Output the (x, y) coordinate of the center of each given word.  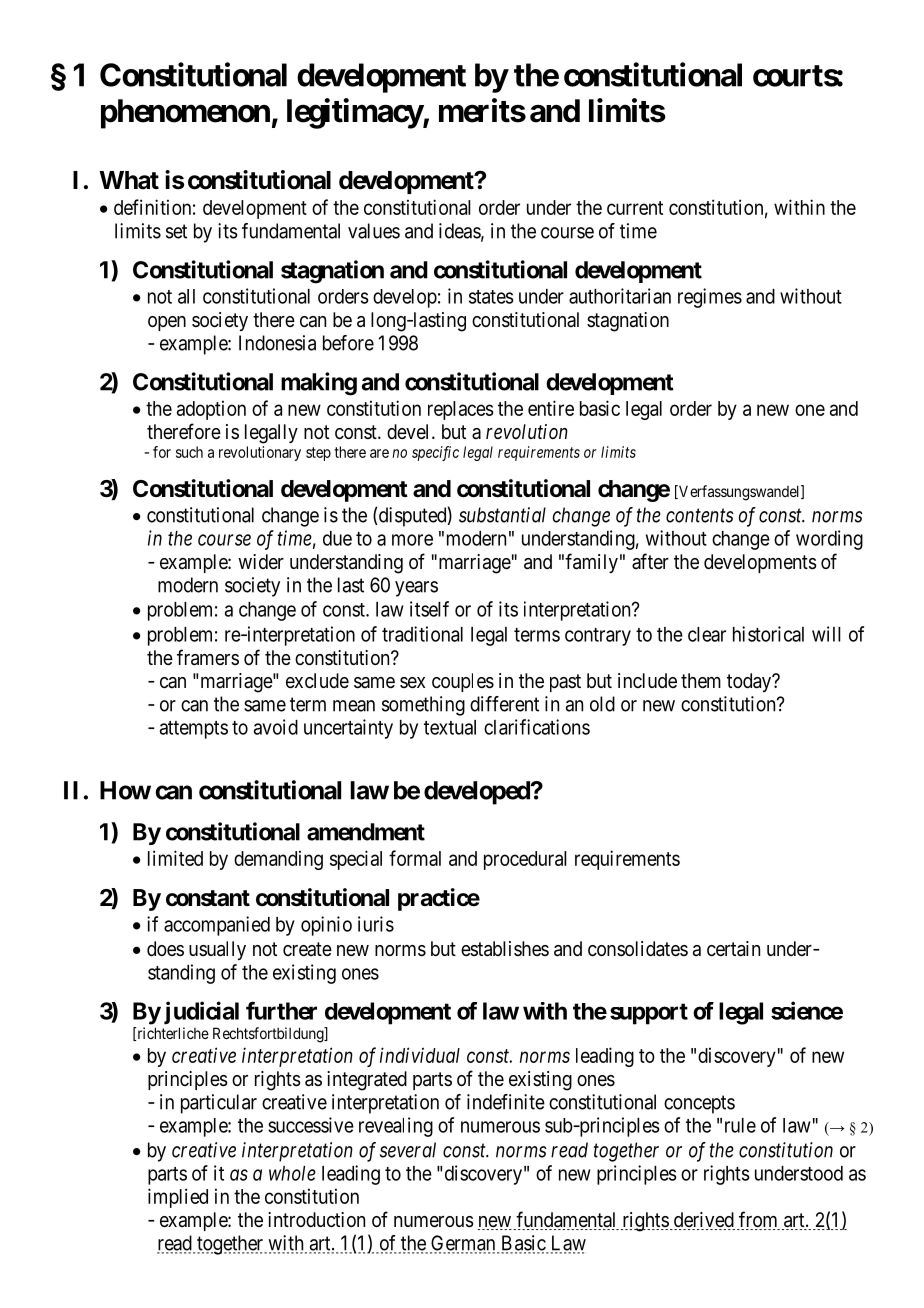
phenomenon (185, 114)
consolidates (638, 949)
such (189, 452)
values (374, 231)
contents (700, 516)
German (464, 1244)
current (635, 208)
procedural (525, 860)
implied (178, 1198)
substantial (502, 515)
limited (175, 858)
